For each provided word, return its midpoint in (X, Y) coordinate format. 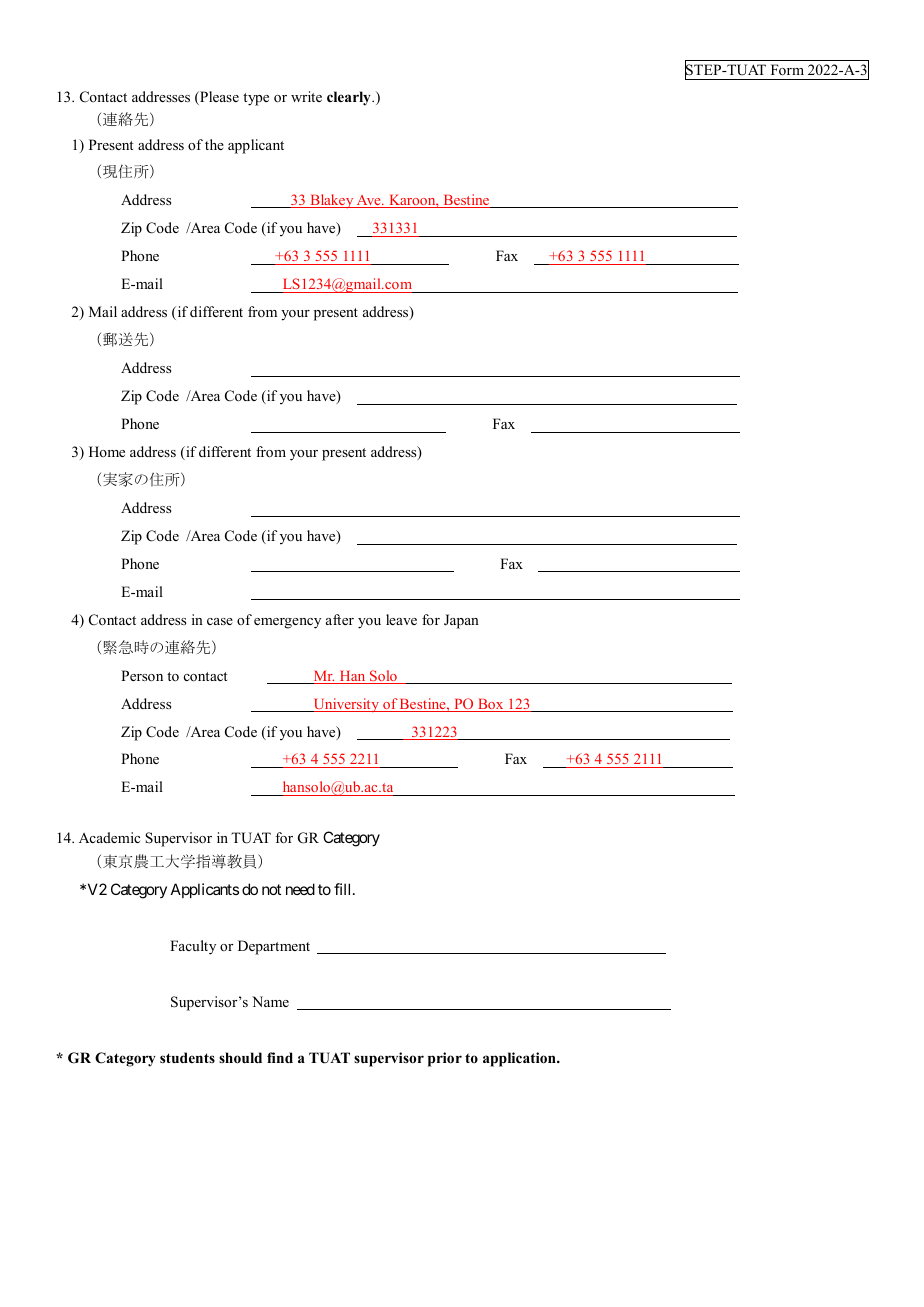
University (346, 705)
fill (344, 889)
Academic (109, 837)
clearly (350, 98)
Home (107, 451)
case (220, 621)
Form (787, 69)
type (256, 99)
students (187, 1057)
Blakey (332, 201)
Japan (461, 621)
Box (491, 705)
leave (401, 619)
